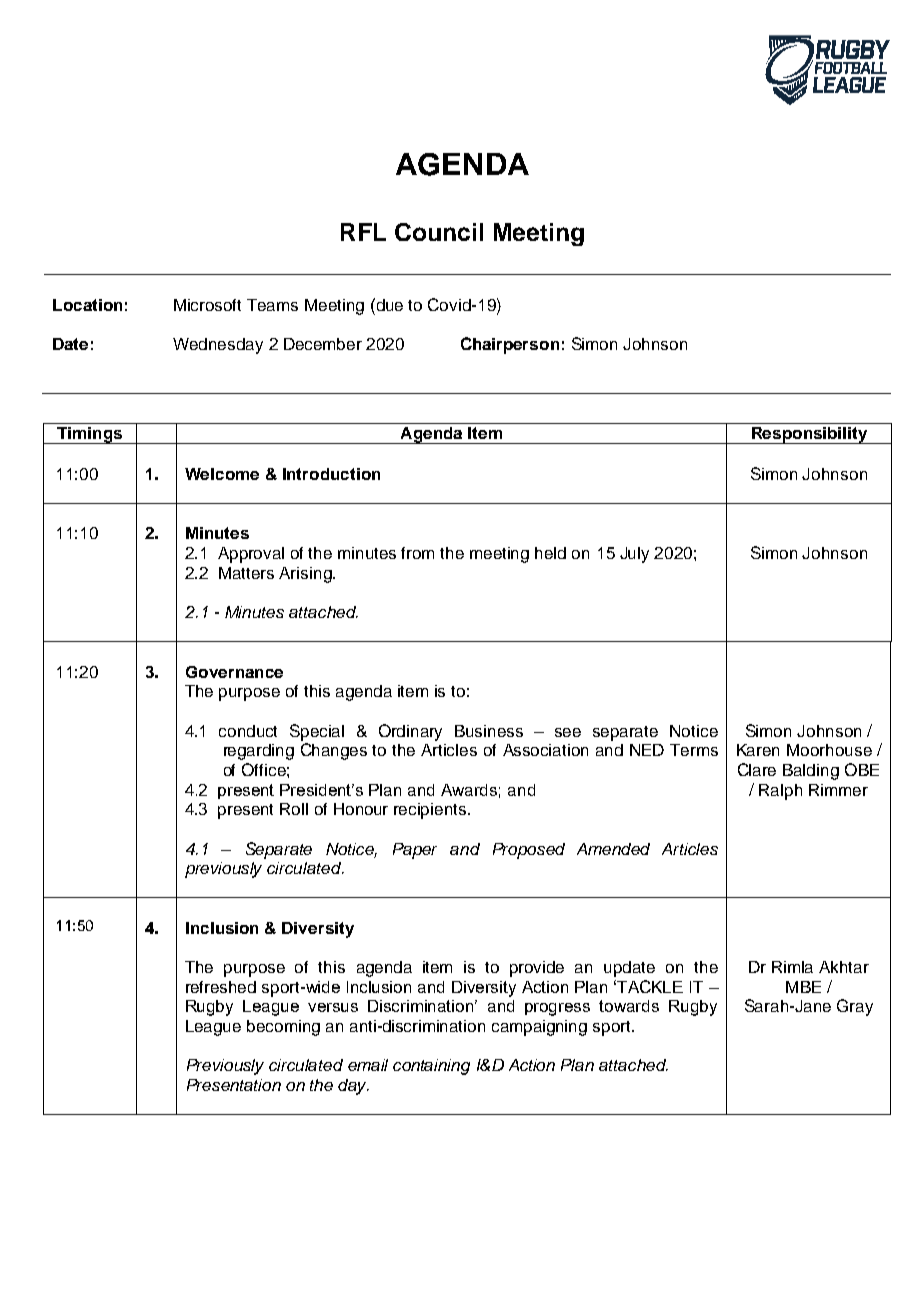 The width and height of the screenshot is (924, 1308). I want to click on Chairperson, so click(510, 345).
